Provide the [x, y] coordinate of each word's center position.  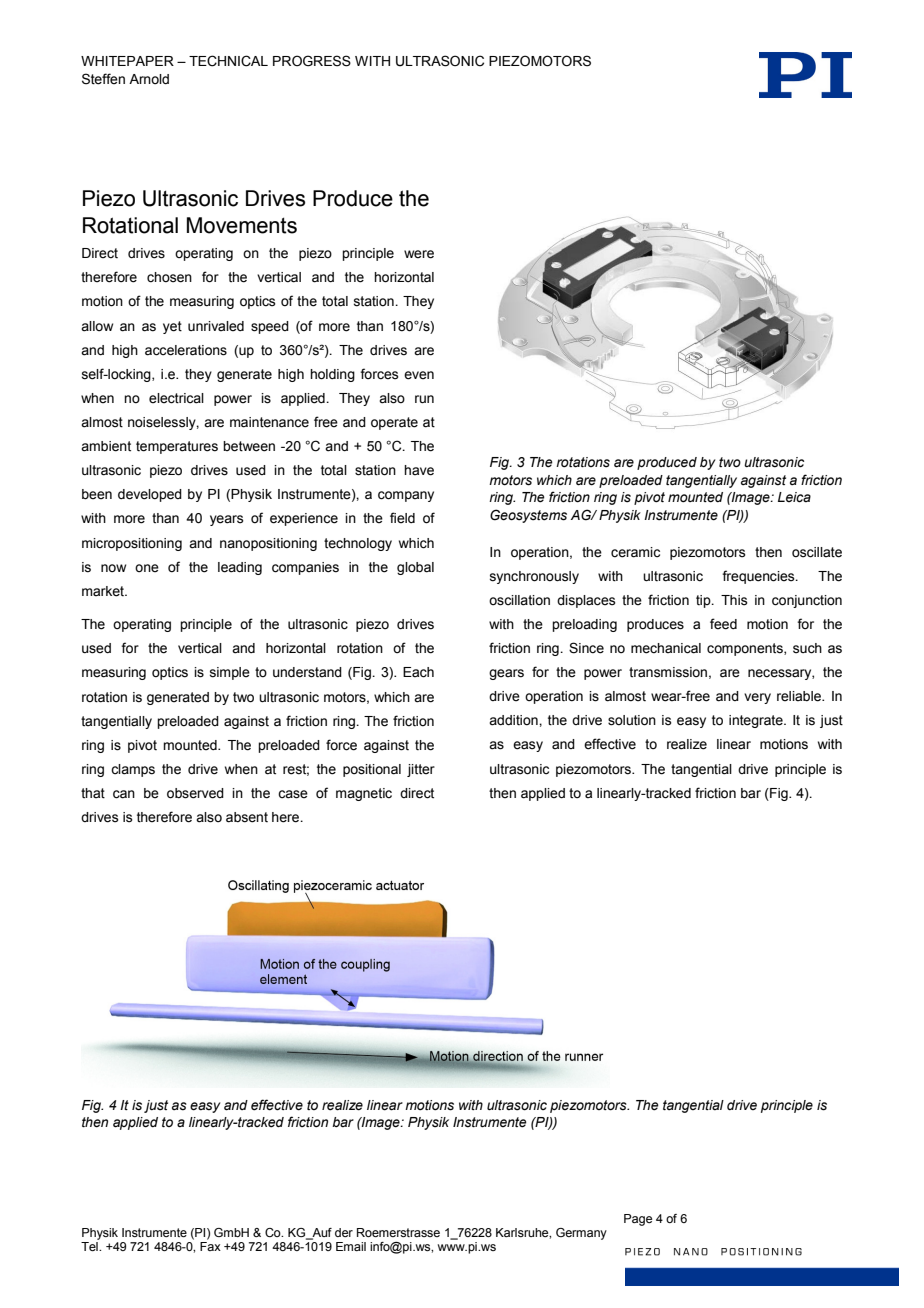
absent [247, 817]
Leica [794, 497]
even [419, 375]
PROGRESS [312, 61]
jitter [421, 770]
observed [195, 793]
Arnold [149, 79]
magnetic [364, 794]
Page [638, 1220]
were [419, 254]
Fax [210, 1246]
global [415, 568]
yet [172, 327]
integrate [757, 721]
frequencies [759, 577]
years [227, 520]
